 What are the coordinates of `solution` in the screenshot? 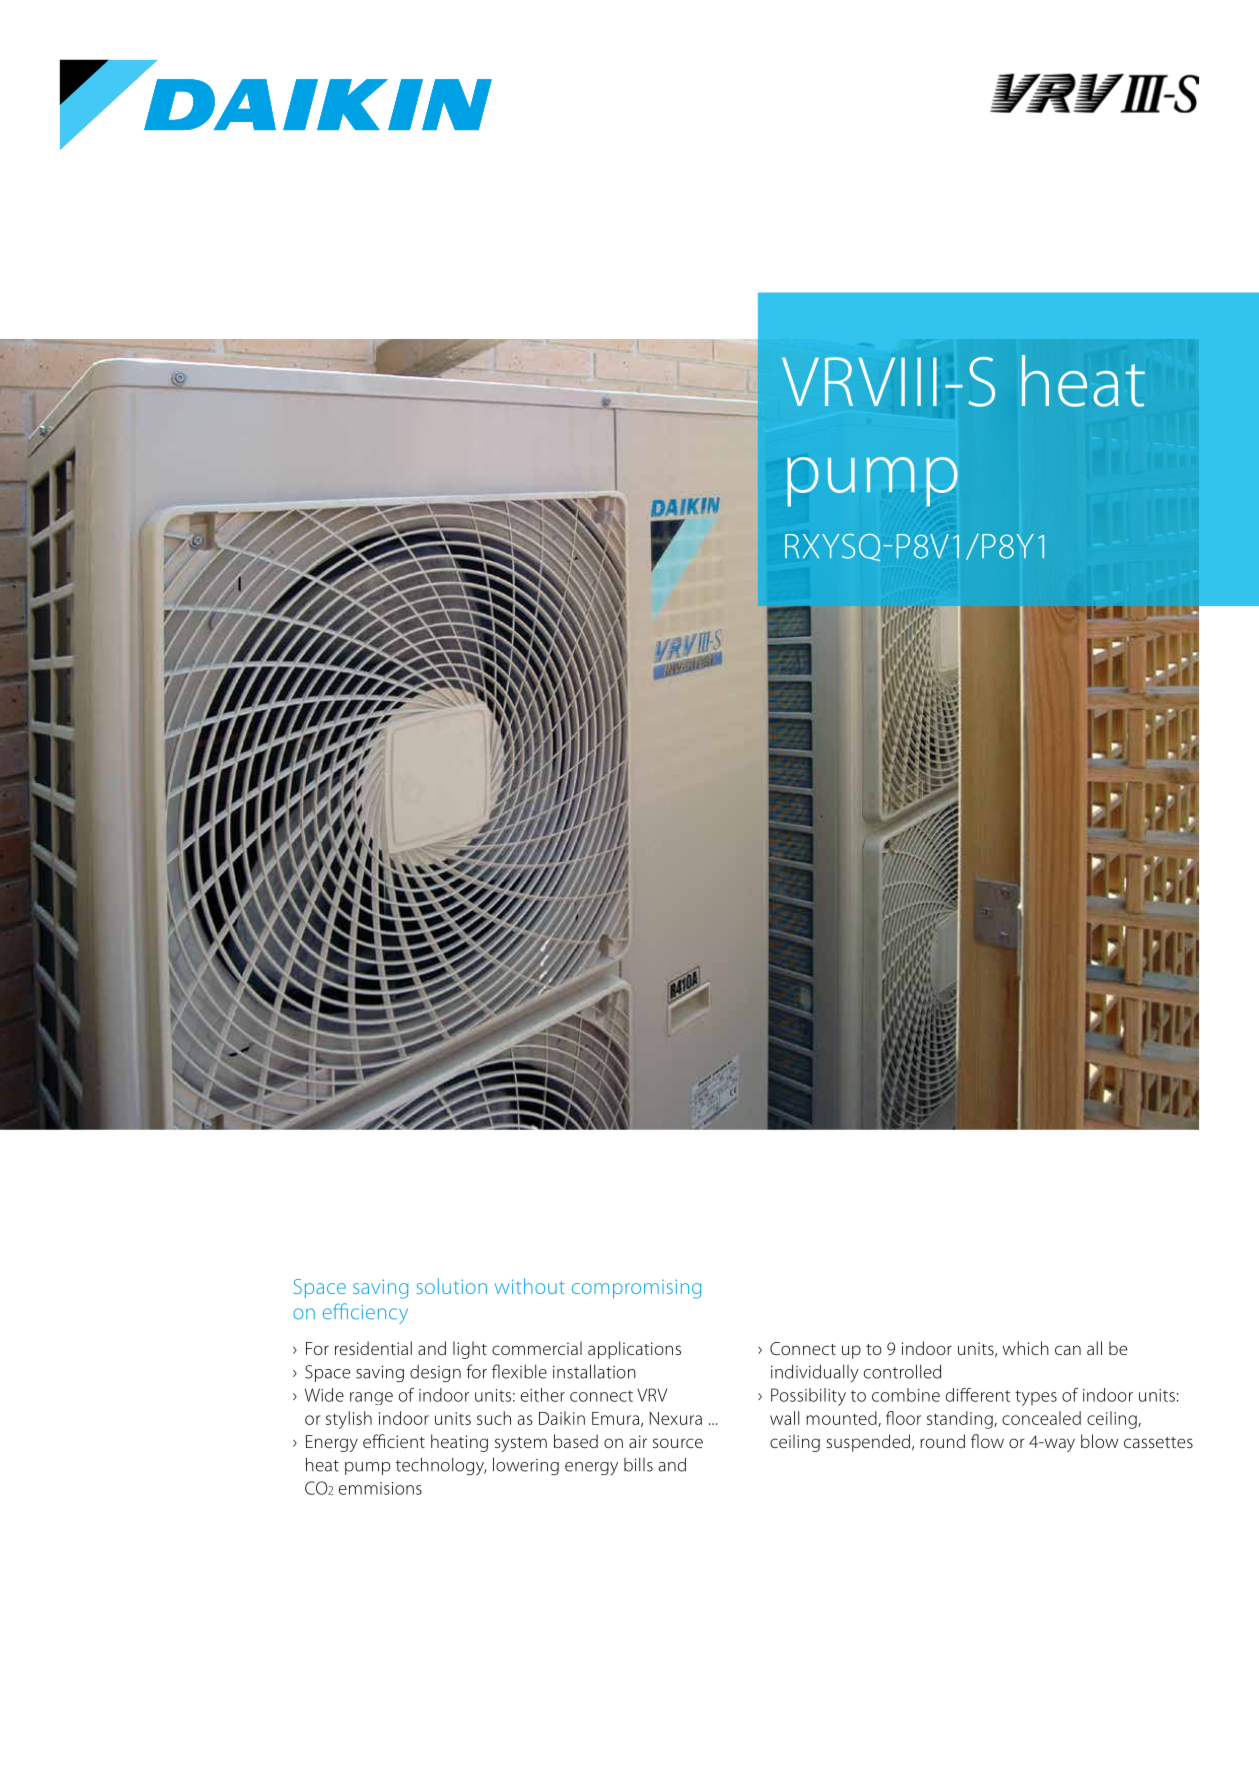 It's located at (452, 1286).
